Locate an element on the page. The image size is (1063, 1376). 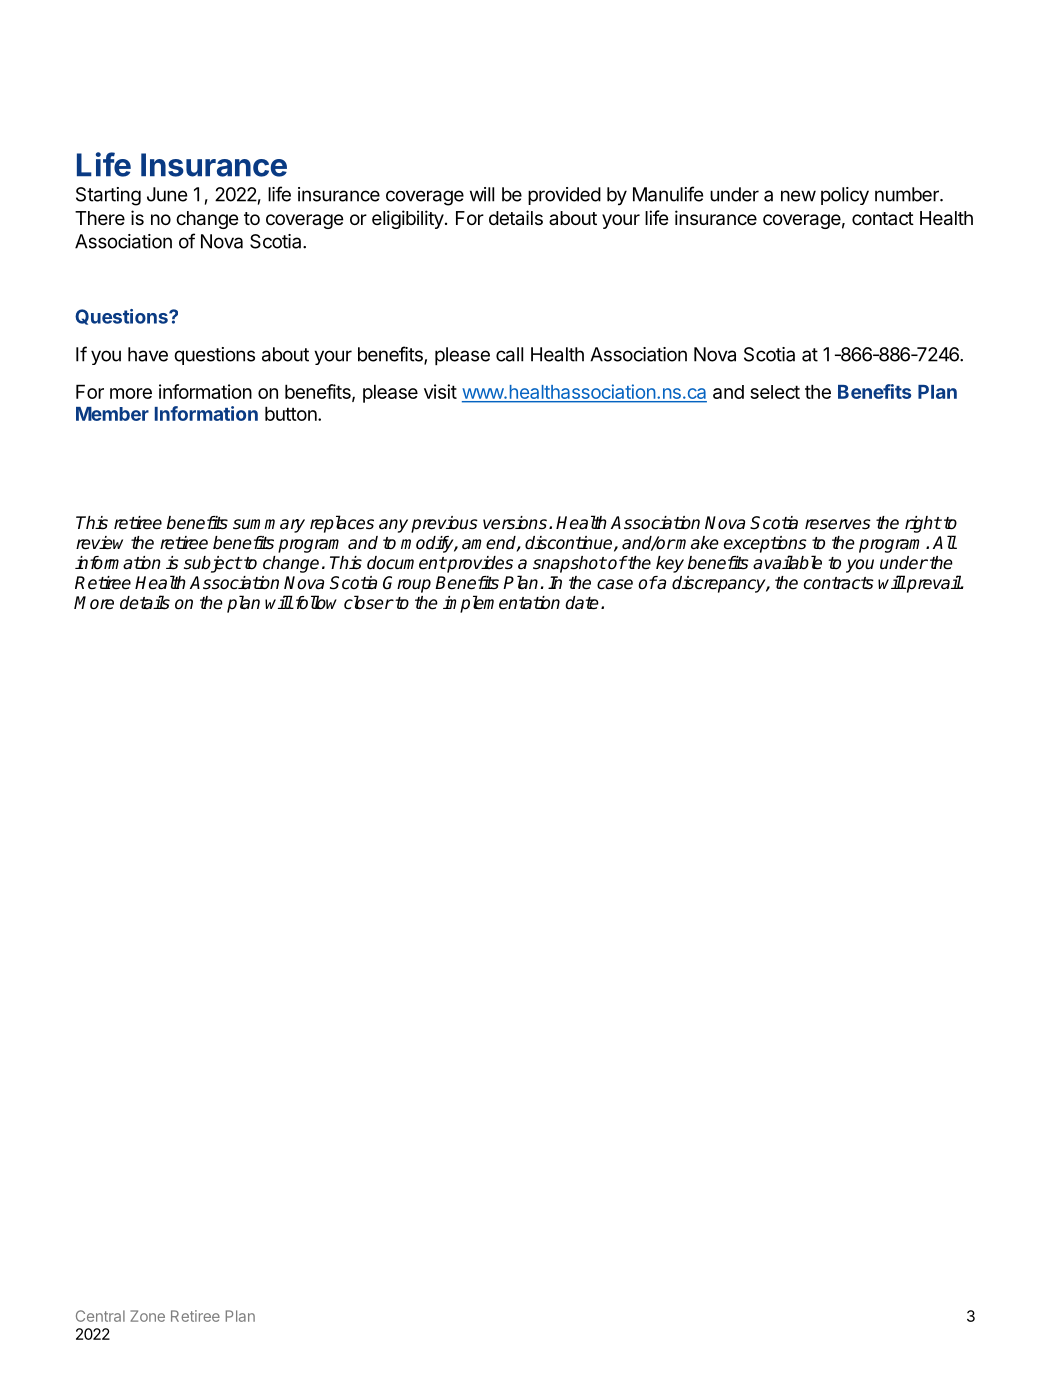
provided is located at coordinates (564, 196).
